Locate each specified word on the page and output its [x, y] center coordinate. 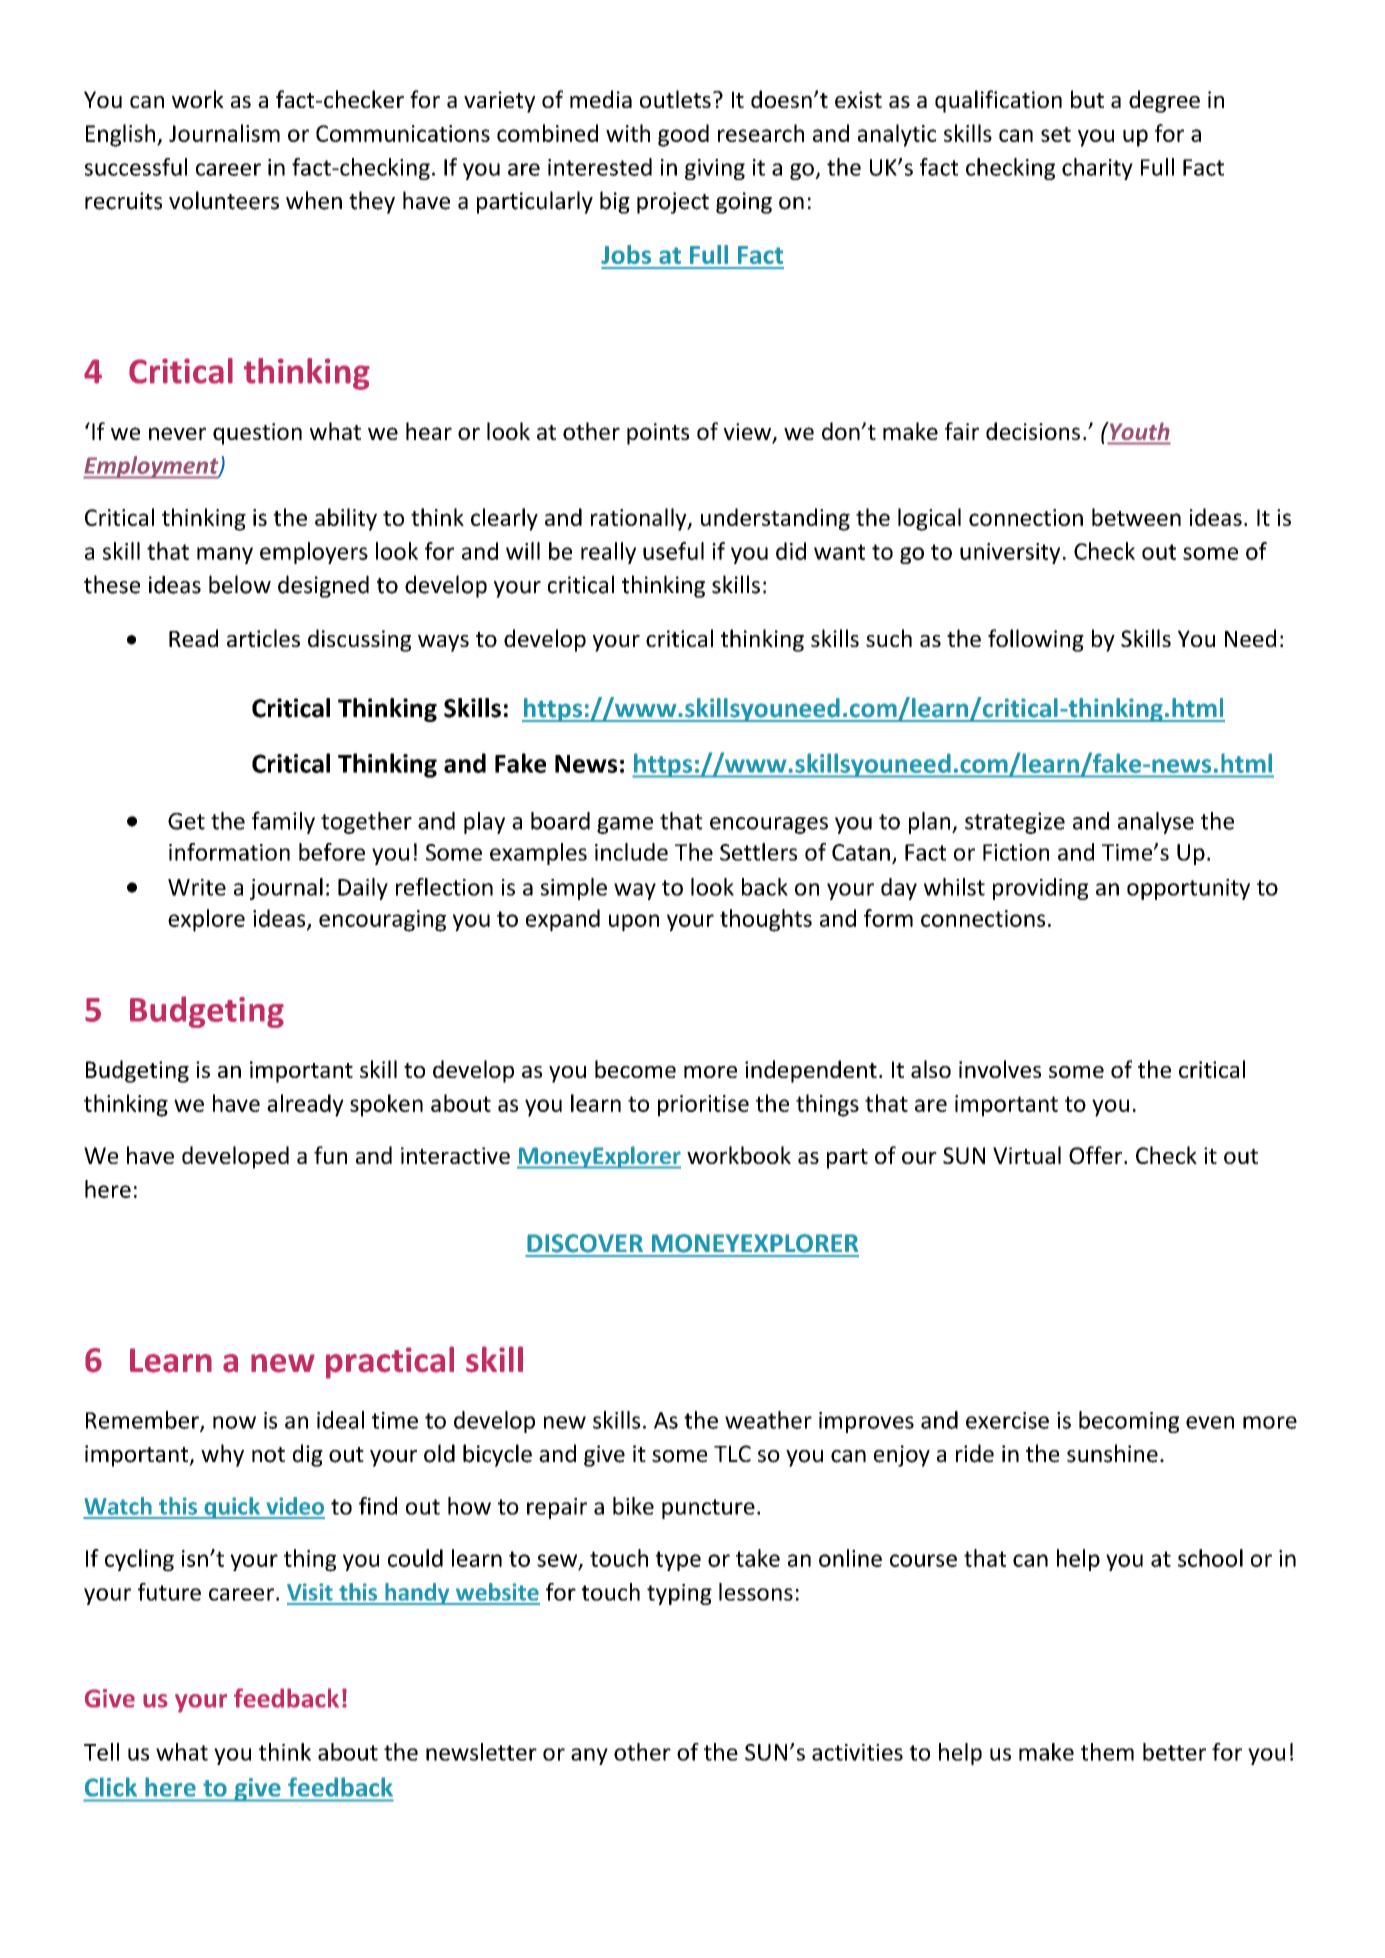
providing [1041, 889]
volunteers [224, 200]
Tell [101, 1752]
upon [634, 923]
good [683, 135]
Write [197, 887]
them [1107, 1752]
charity [1097, 169]
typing [679, 1594]
